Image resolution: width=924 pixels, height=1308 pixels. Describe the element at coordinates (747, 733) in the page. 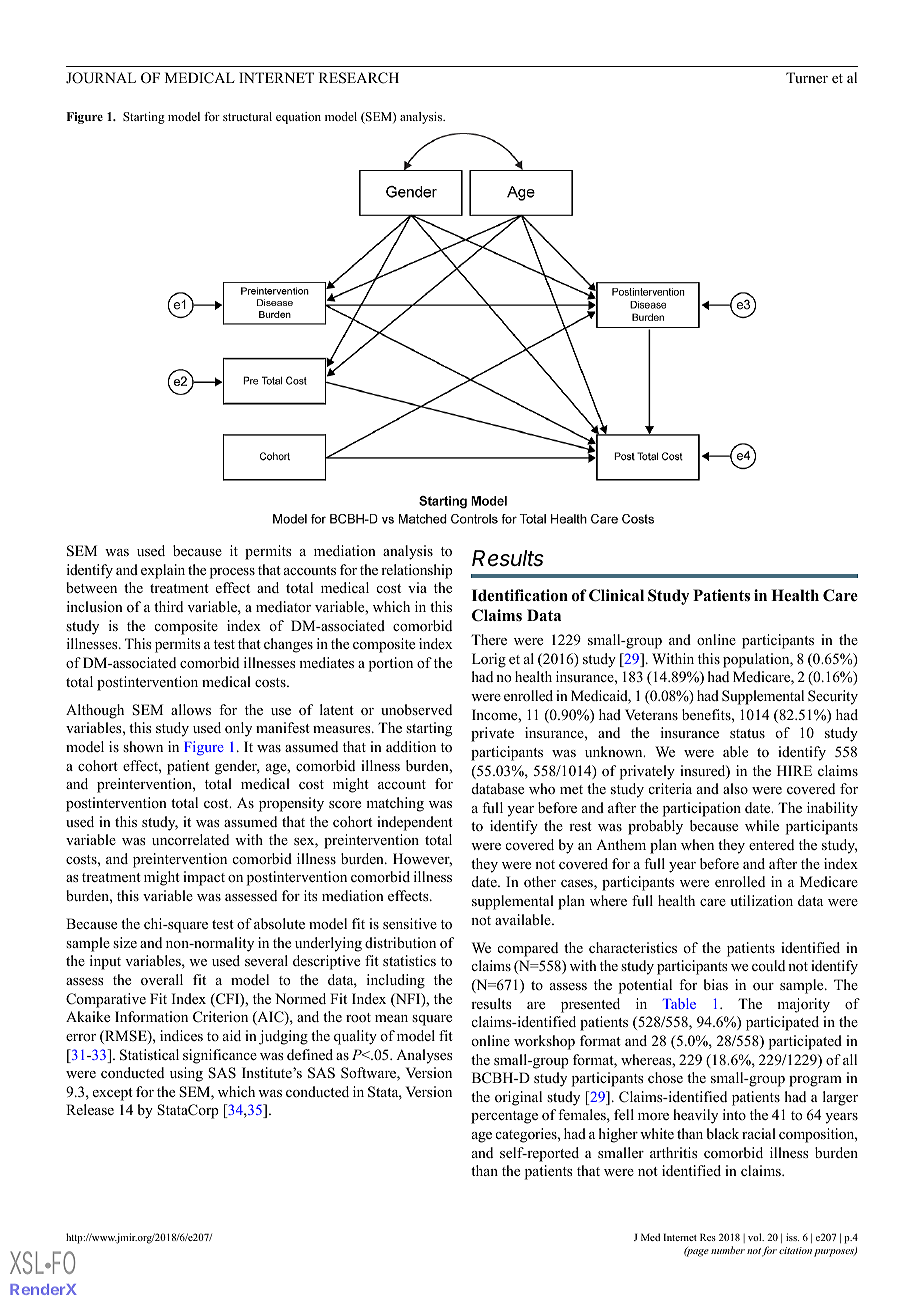

I see `status` at that location.
